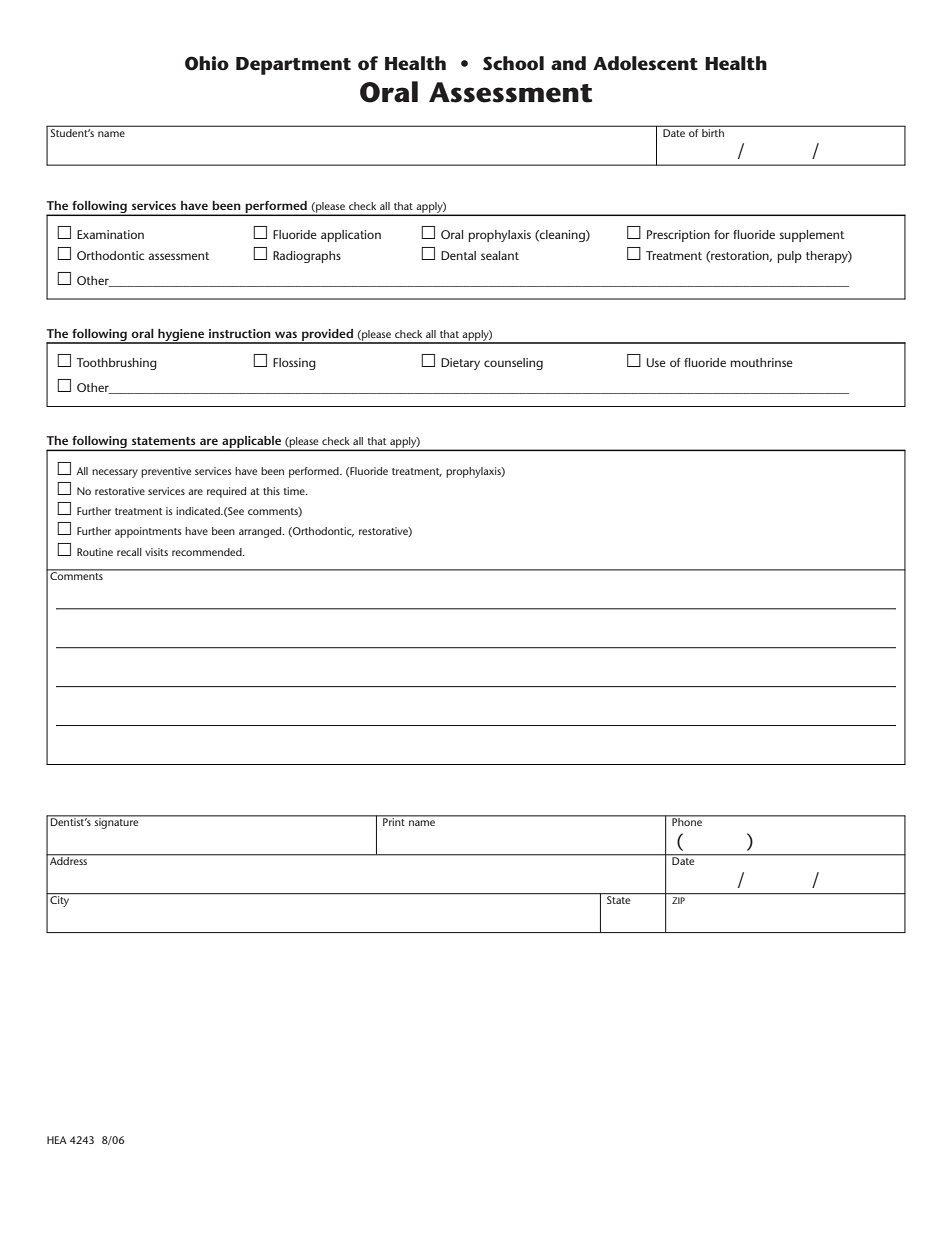 Image resolution: width=952 pixels, height=1233 pixels. What do you see at coordinates (713, 131) in the page?
I see `birth` at bounding box center [713, 131].
